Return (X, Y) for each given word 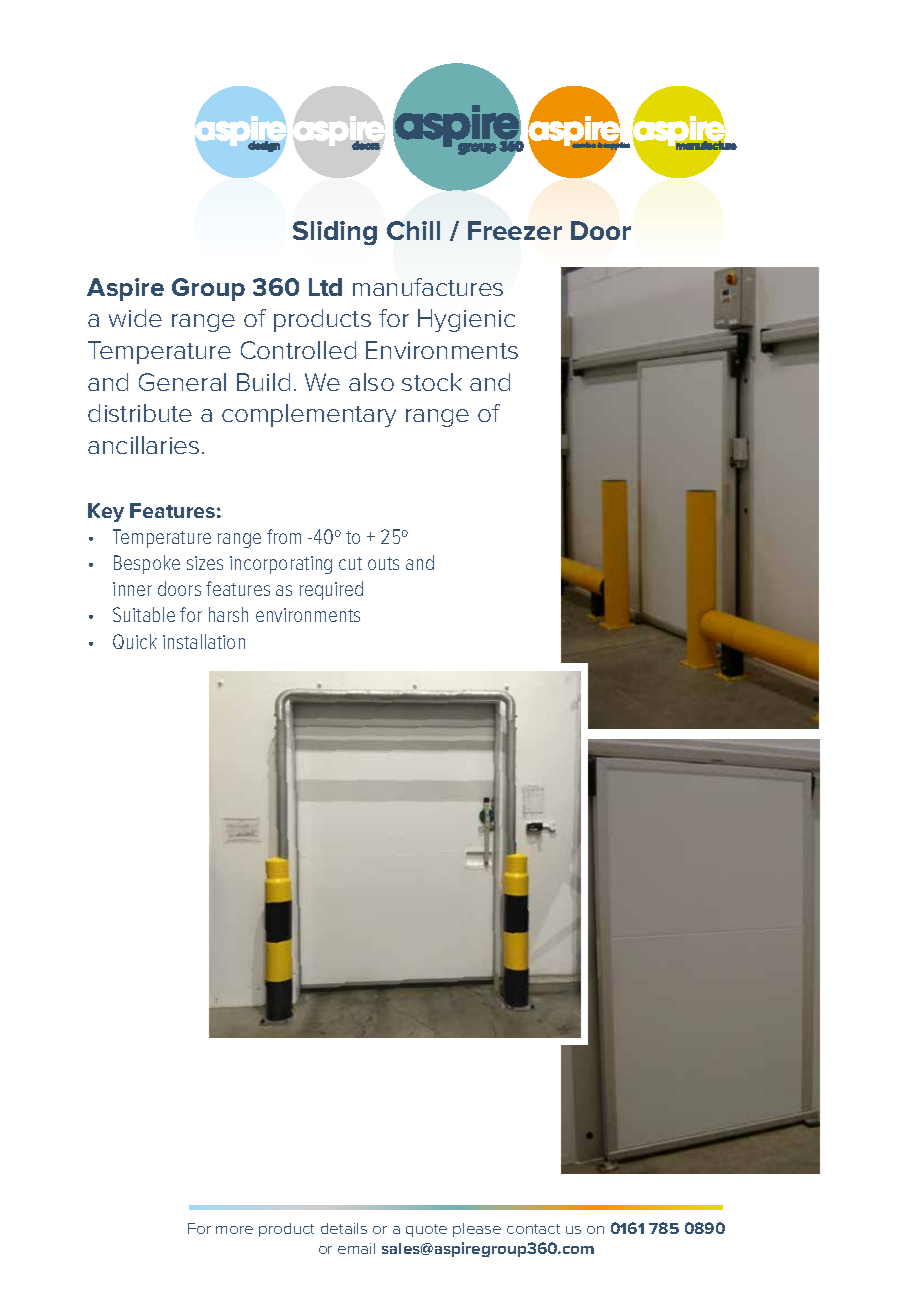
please (477, 1230)
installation (204, 641)
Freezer (515, 230)
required (331, 590)
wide (135, 318)
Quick (135, 641)
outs (383, 563)
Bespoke (147, 564)
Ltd (325, 287)
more (234, 1230)
